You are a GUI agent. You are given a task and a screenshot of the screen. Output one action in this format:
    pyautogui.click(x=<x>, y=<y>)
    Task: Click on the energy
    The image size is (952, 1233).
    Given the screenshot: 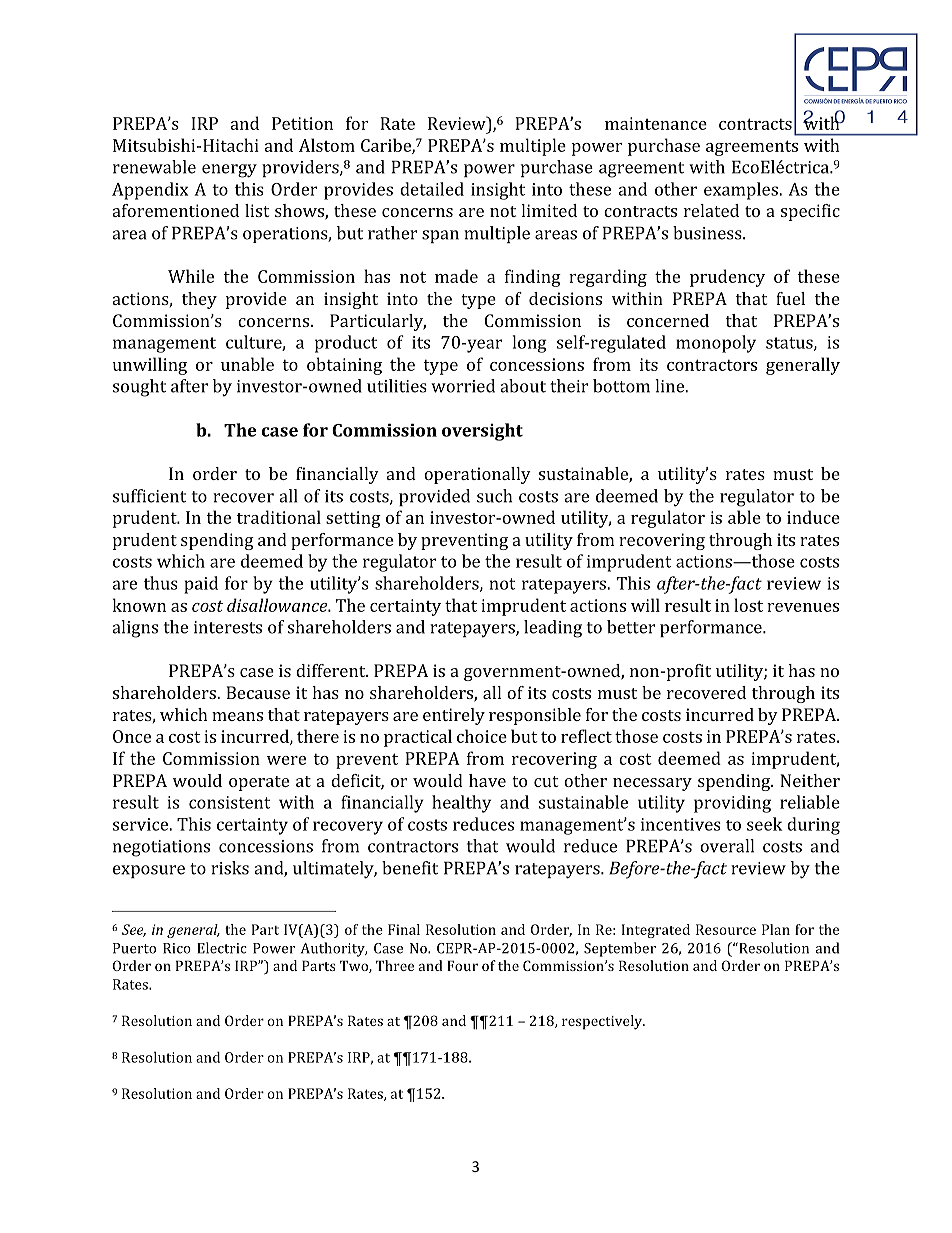 What is the action you would take?
    pyautogui.click(x=229, y=171)
